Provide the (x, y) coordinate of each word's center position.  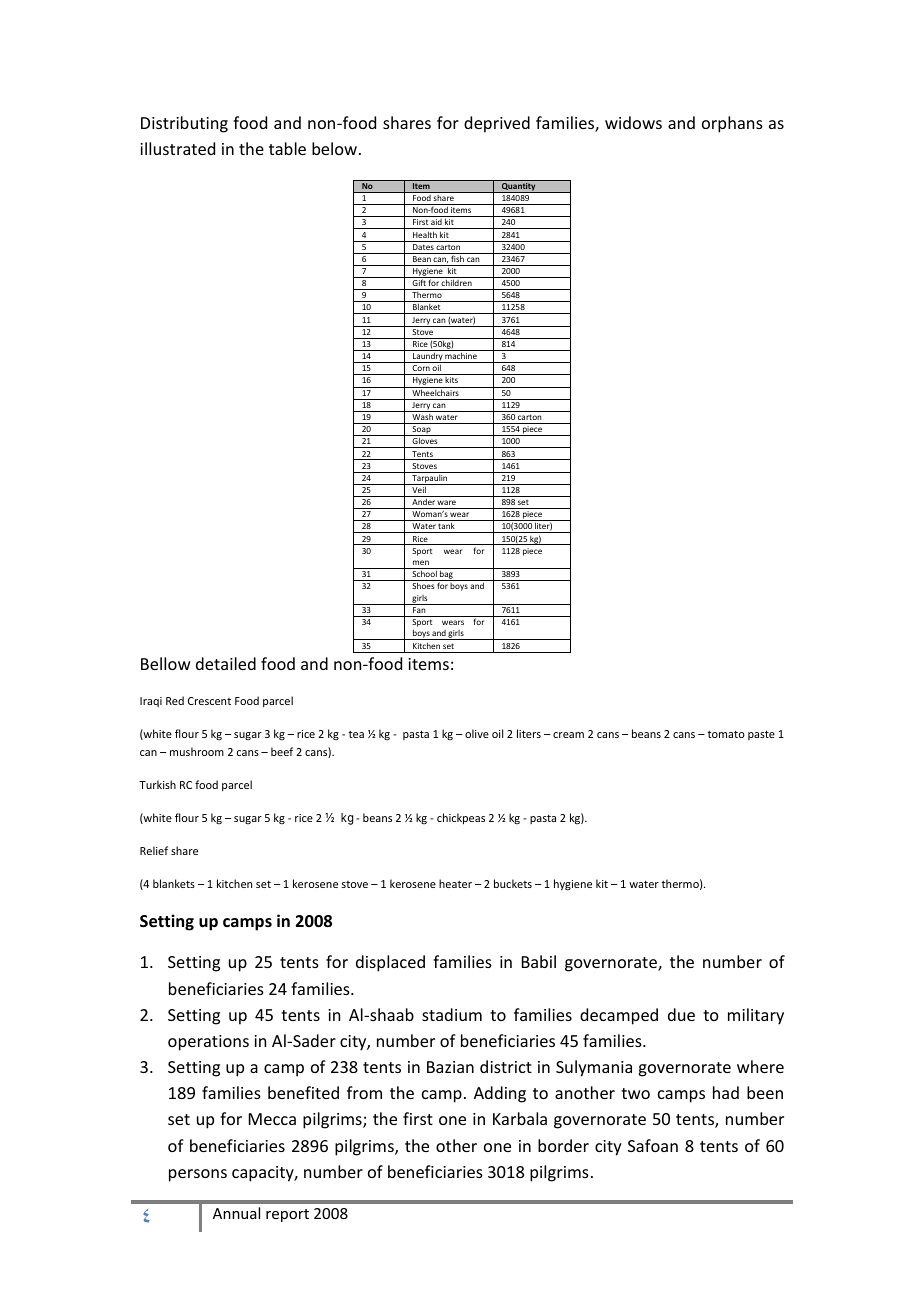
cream (568, 735)
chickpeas (461, 818)
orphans (732, 124)
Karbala (520, 1118)
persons (198, 1175)
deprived (497, 124)
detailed (226, 663)
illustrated (177, 148)
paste (761, 735)
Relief (154, 850)
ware (446, 502)
